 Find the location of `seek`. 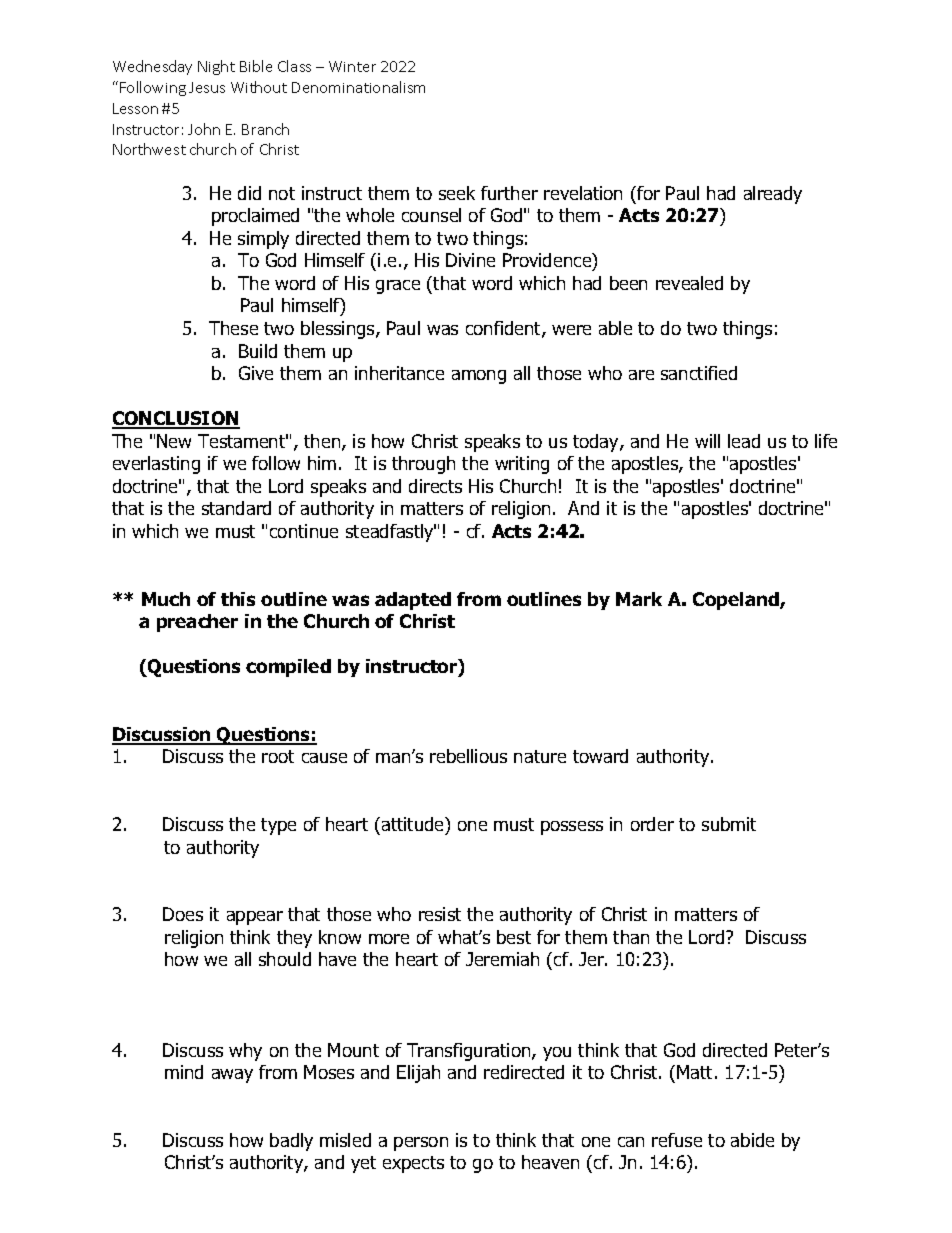

seek is located at coordinates (457, 193).
